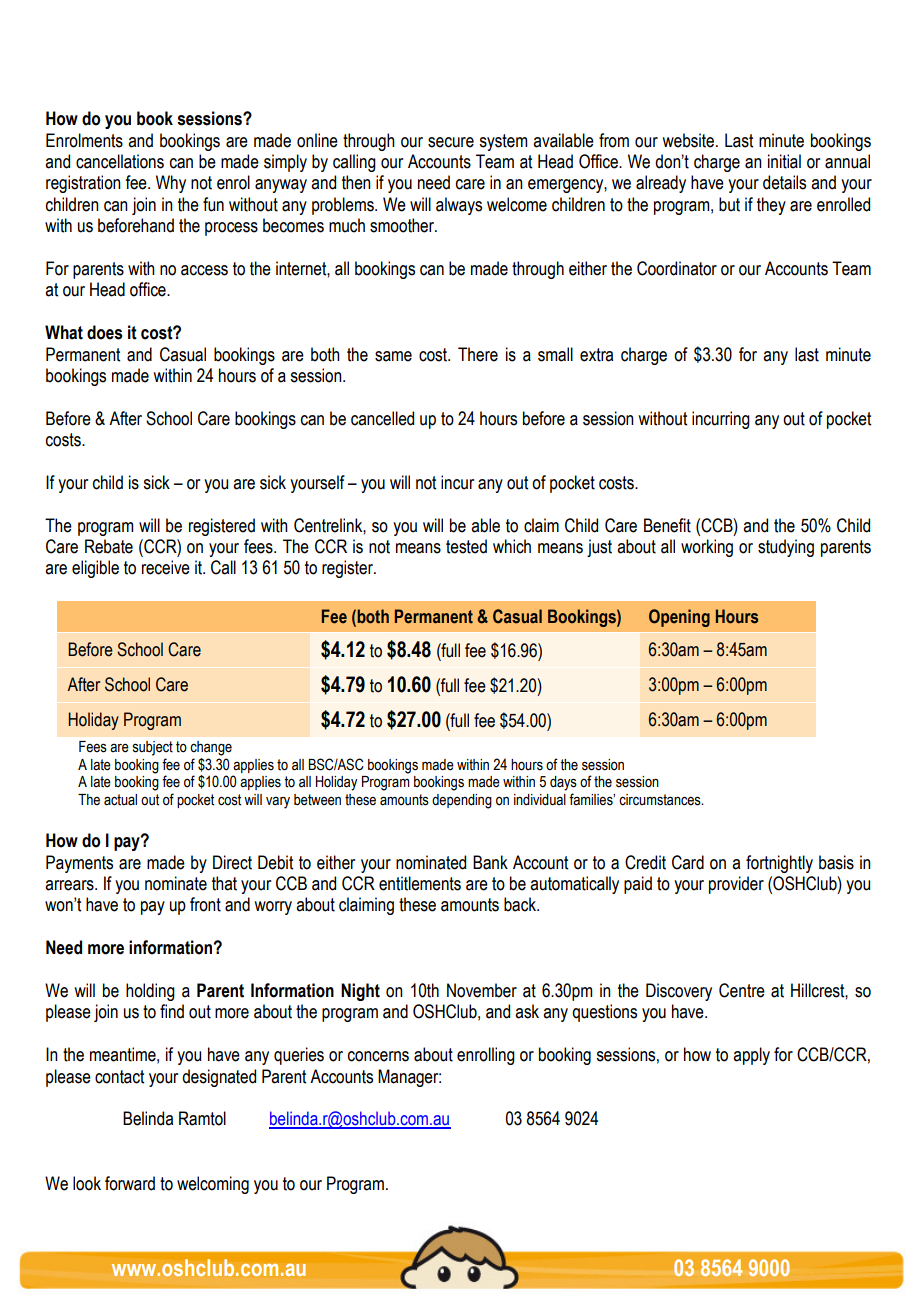 This screenshot has width=924, height=1308. What do you see at coordinates (130, 1183) in the screenshot?
I see `forward` at bounding box center [130, 1183].
